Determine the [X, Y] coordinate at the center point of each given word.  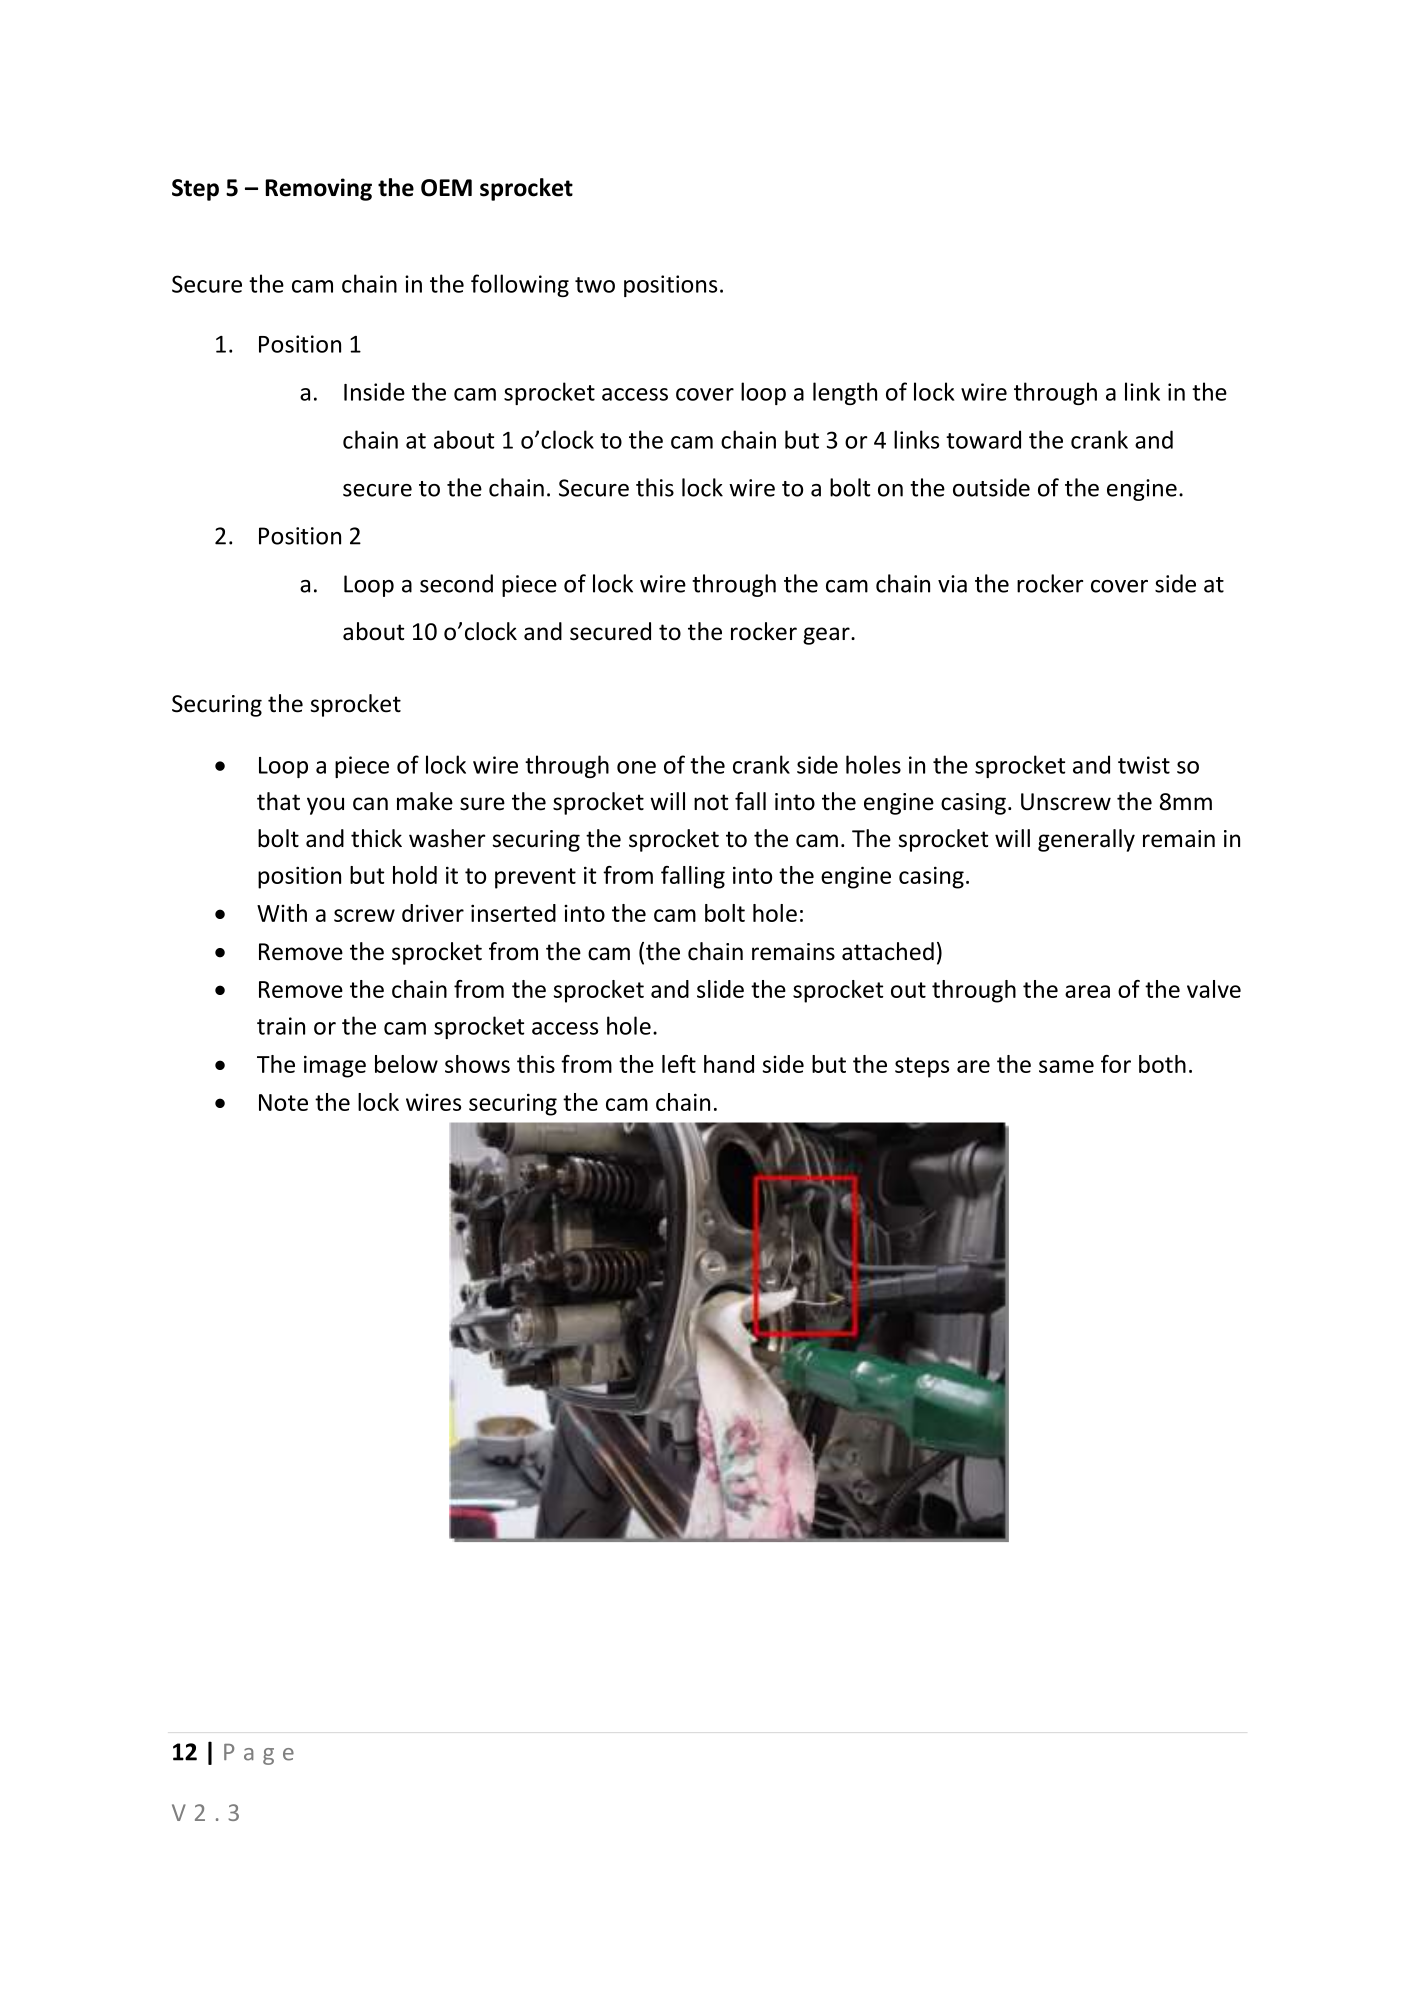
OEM [446, 188]
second [456, 583]
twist [1144, 765]
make [425, 801]
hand [729, 1064]
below [406, 1064]
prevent [535, 878]
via [952, 584]
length [845, 393]
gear [827, 636]
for [1116, 1064]
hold [415, 875]
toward [983, 439]
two [595, 285]
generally [1086, 840]
